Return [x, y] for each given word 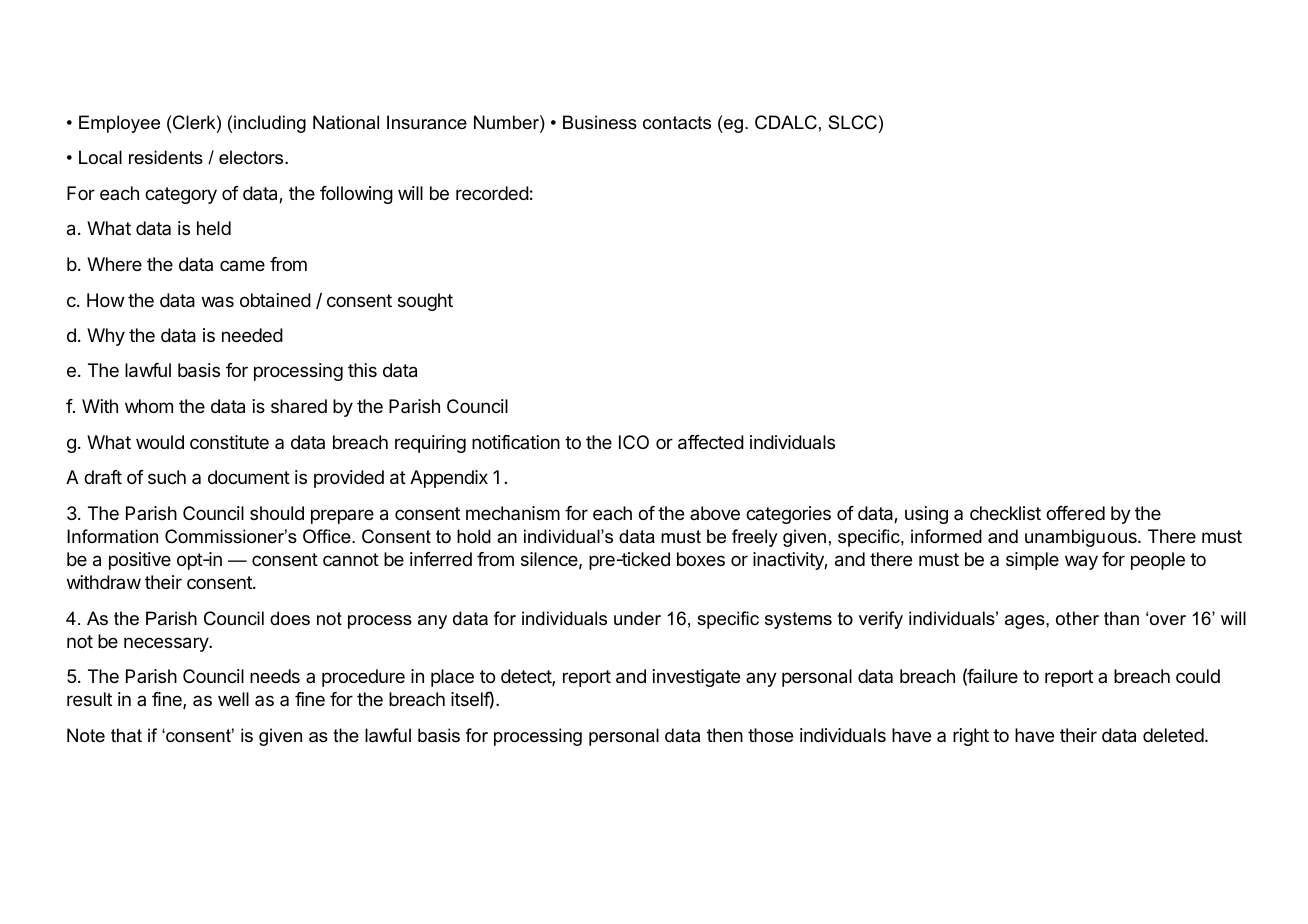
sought [425, 302]
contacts [677, 123]
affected [711, 442]
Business [600, 122]
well [233, 699]
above [715, 513]
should [277, 513]
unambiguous [1082, 538]
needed [252, 335]
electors [252, 157]
